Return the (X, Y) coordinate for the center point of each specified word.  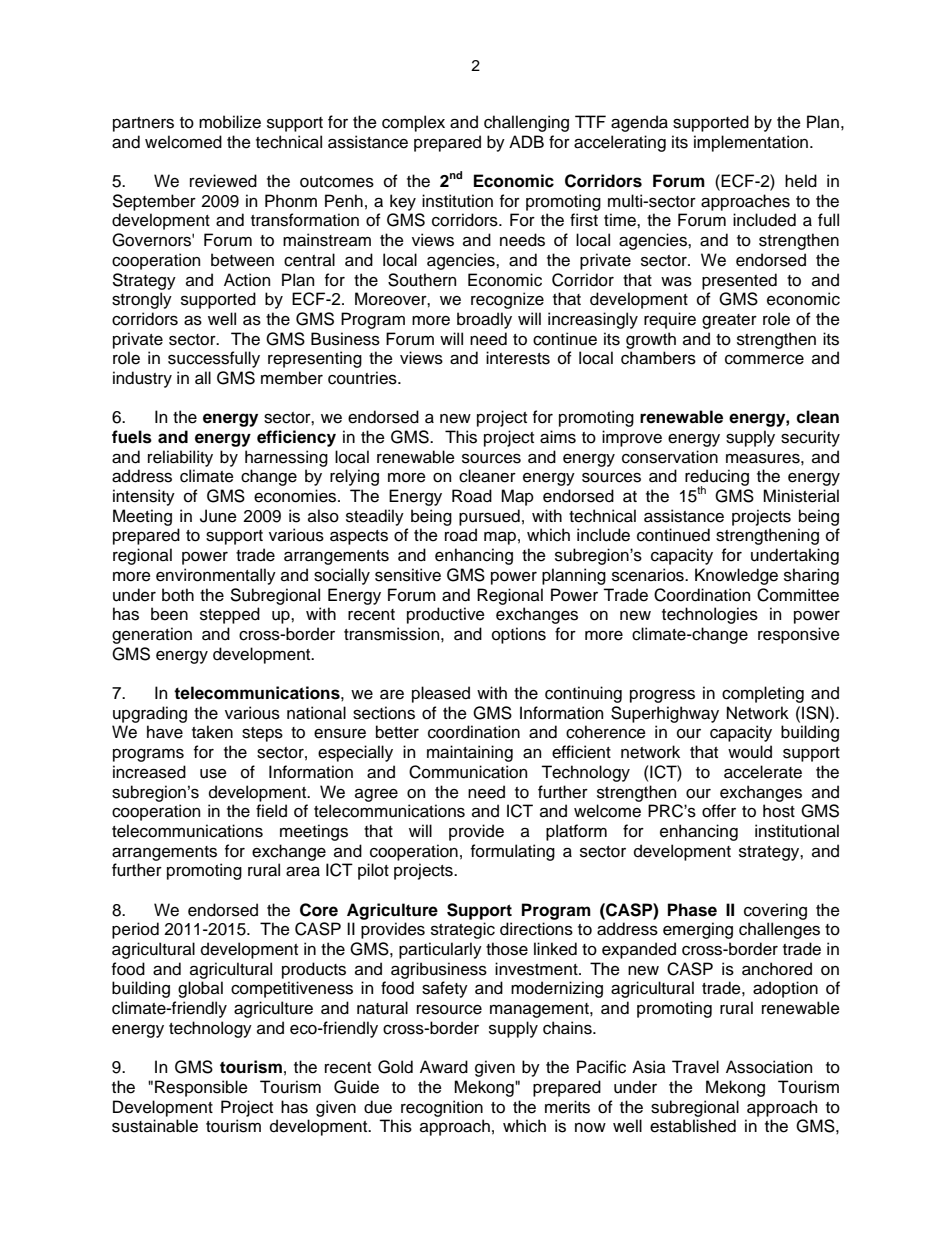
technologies (710, 615)
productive (446, 615)
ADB (526, 141)
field (271, 811)
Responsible (201, 1088)
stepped (230, 615)
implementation (752, 143)
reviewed (223, 181)
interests (518, 358)
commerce (764, 360)
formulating (513, 852)
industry (142, 379)
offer (719, 811)
